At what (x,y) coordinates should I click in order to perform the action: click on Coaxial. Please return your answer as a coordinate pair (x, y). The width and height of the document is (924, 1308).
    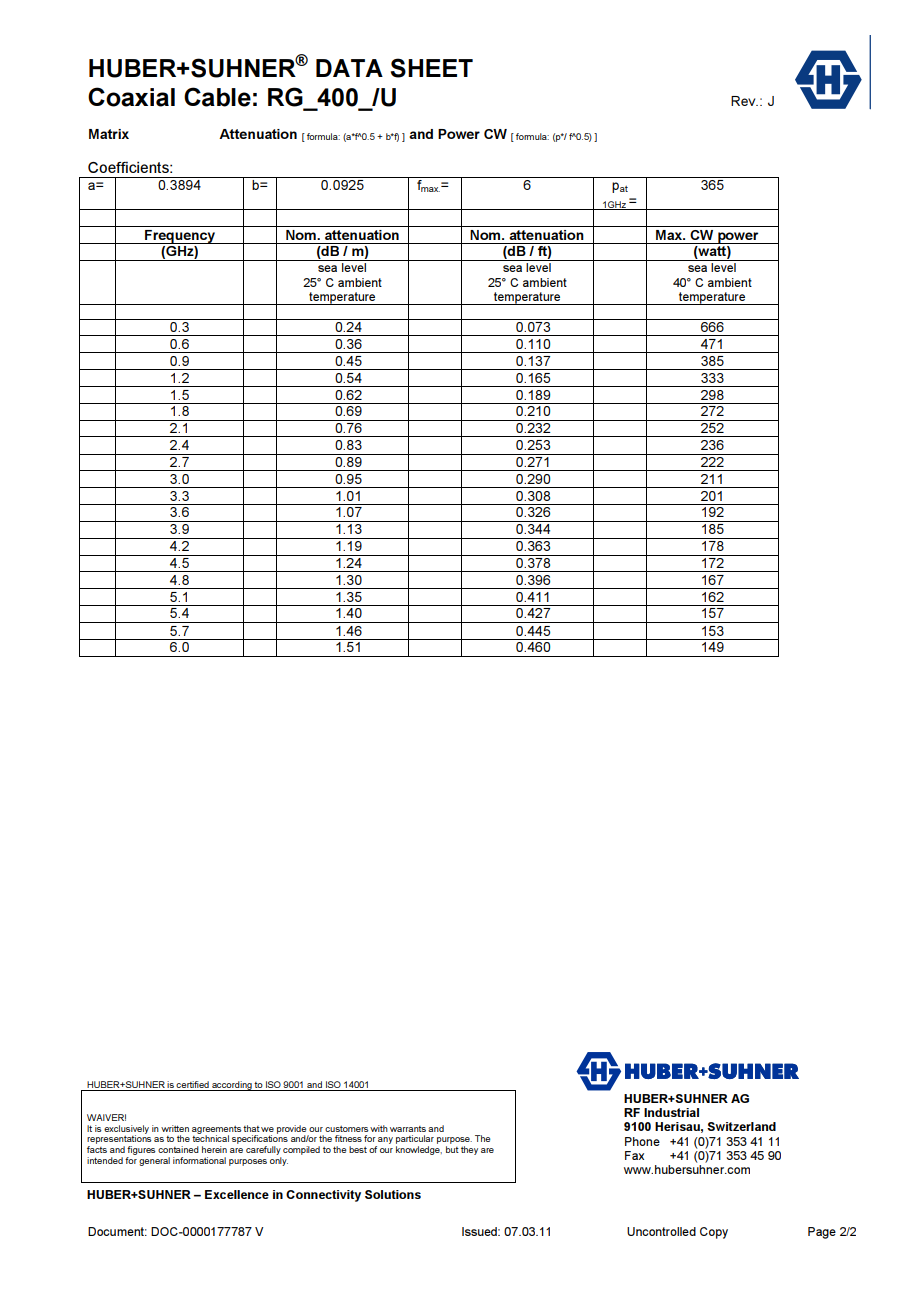
    Looking at the image, I should click on (131, 97).
